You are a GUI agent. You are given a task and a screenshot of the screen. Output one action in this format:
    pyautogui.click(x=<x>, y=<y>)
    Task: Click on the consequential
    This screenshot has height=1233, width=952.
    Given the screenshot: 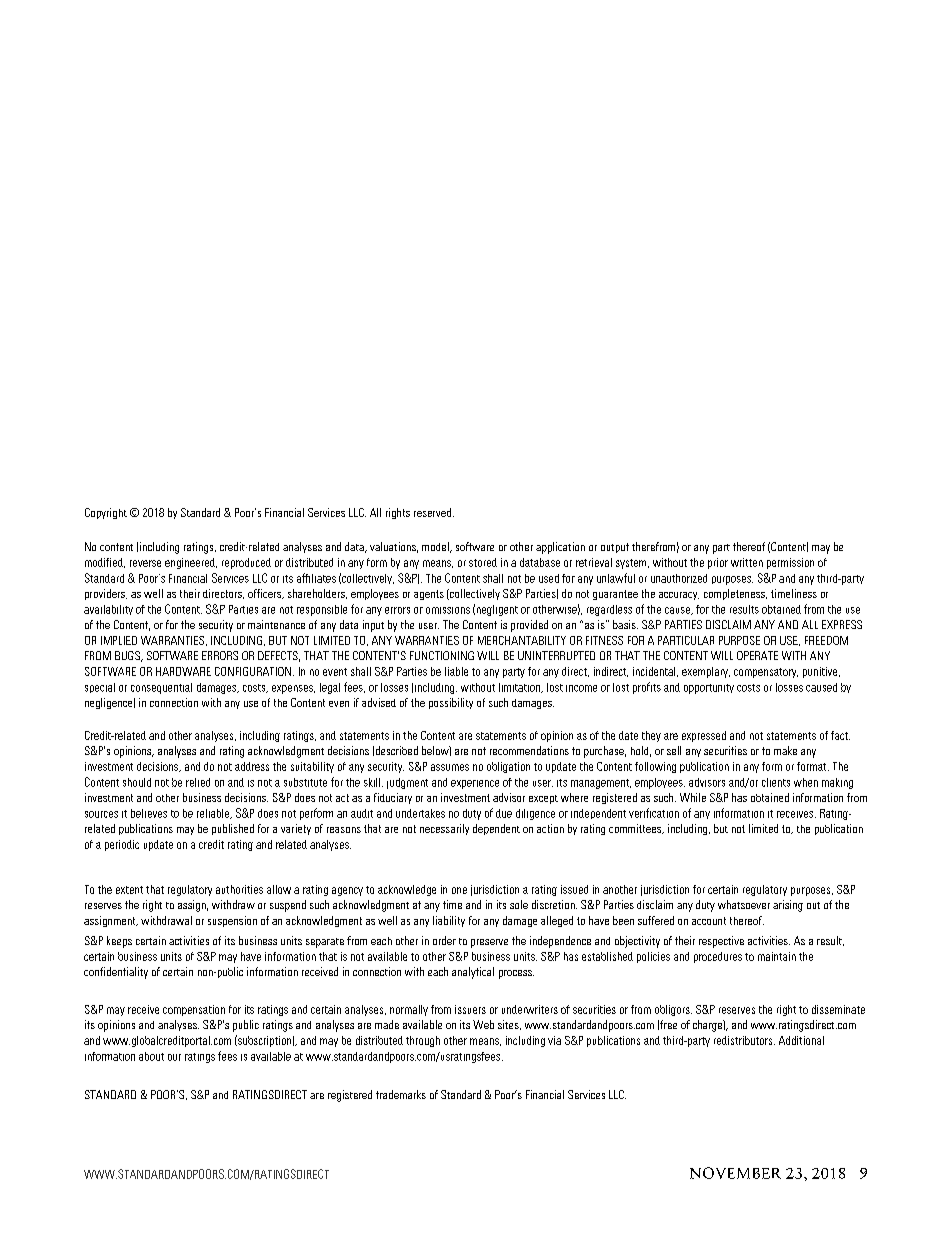 What is the action you would take?
    pyautogui.click(x=161, y=688)
